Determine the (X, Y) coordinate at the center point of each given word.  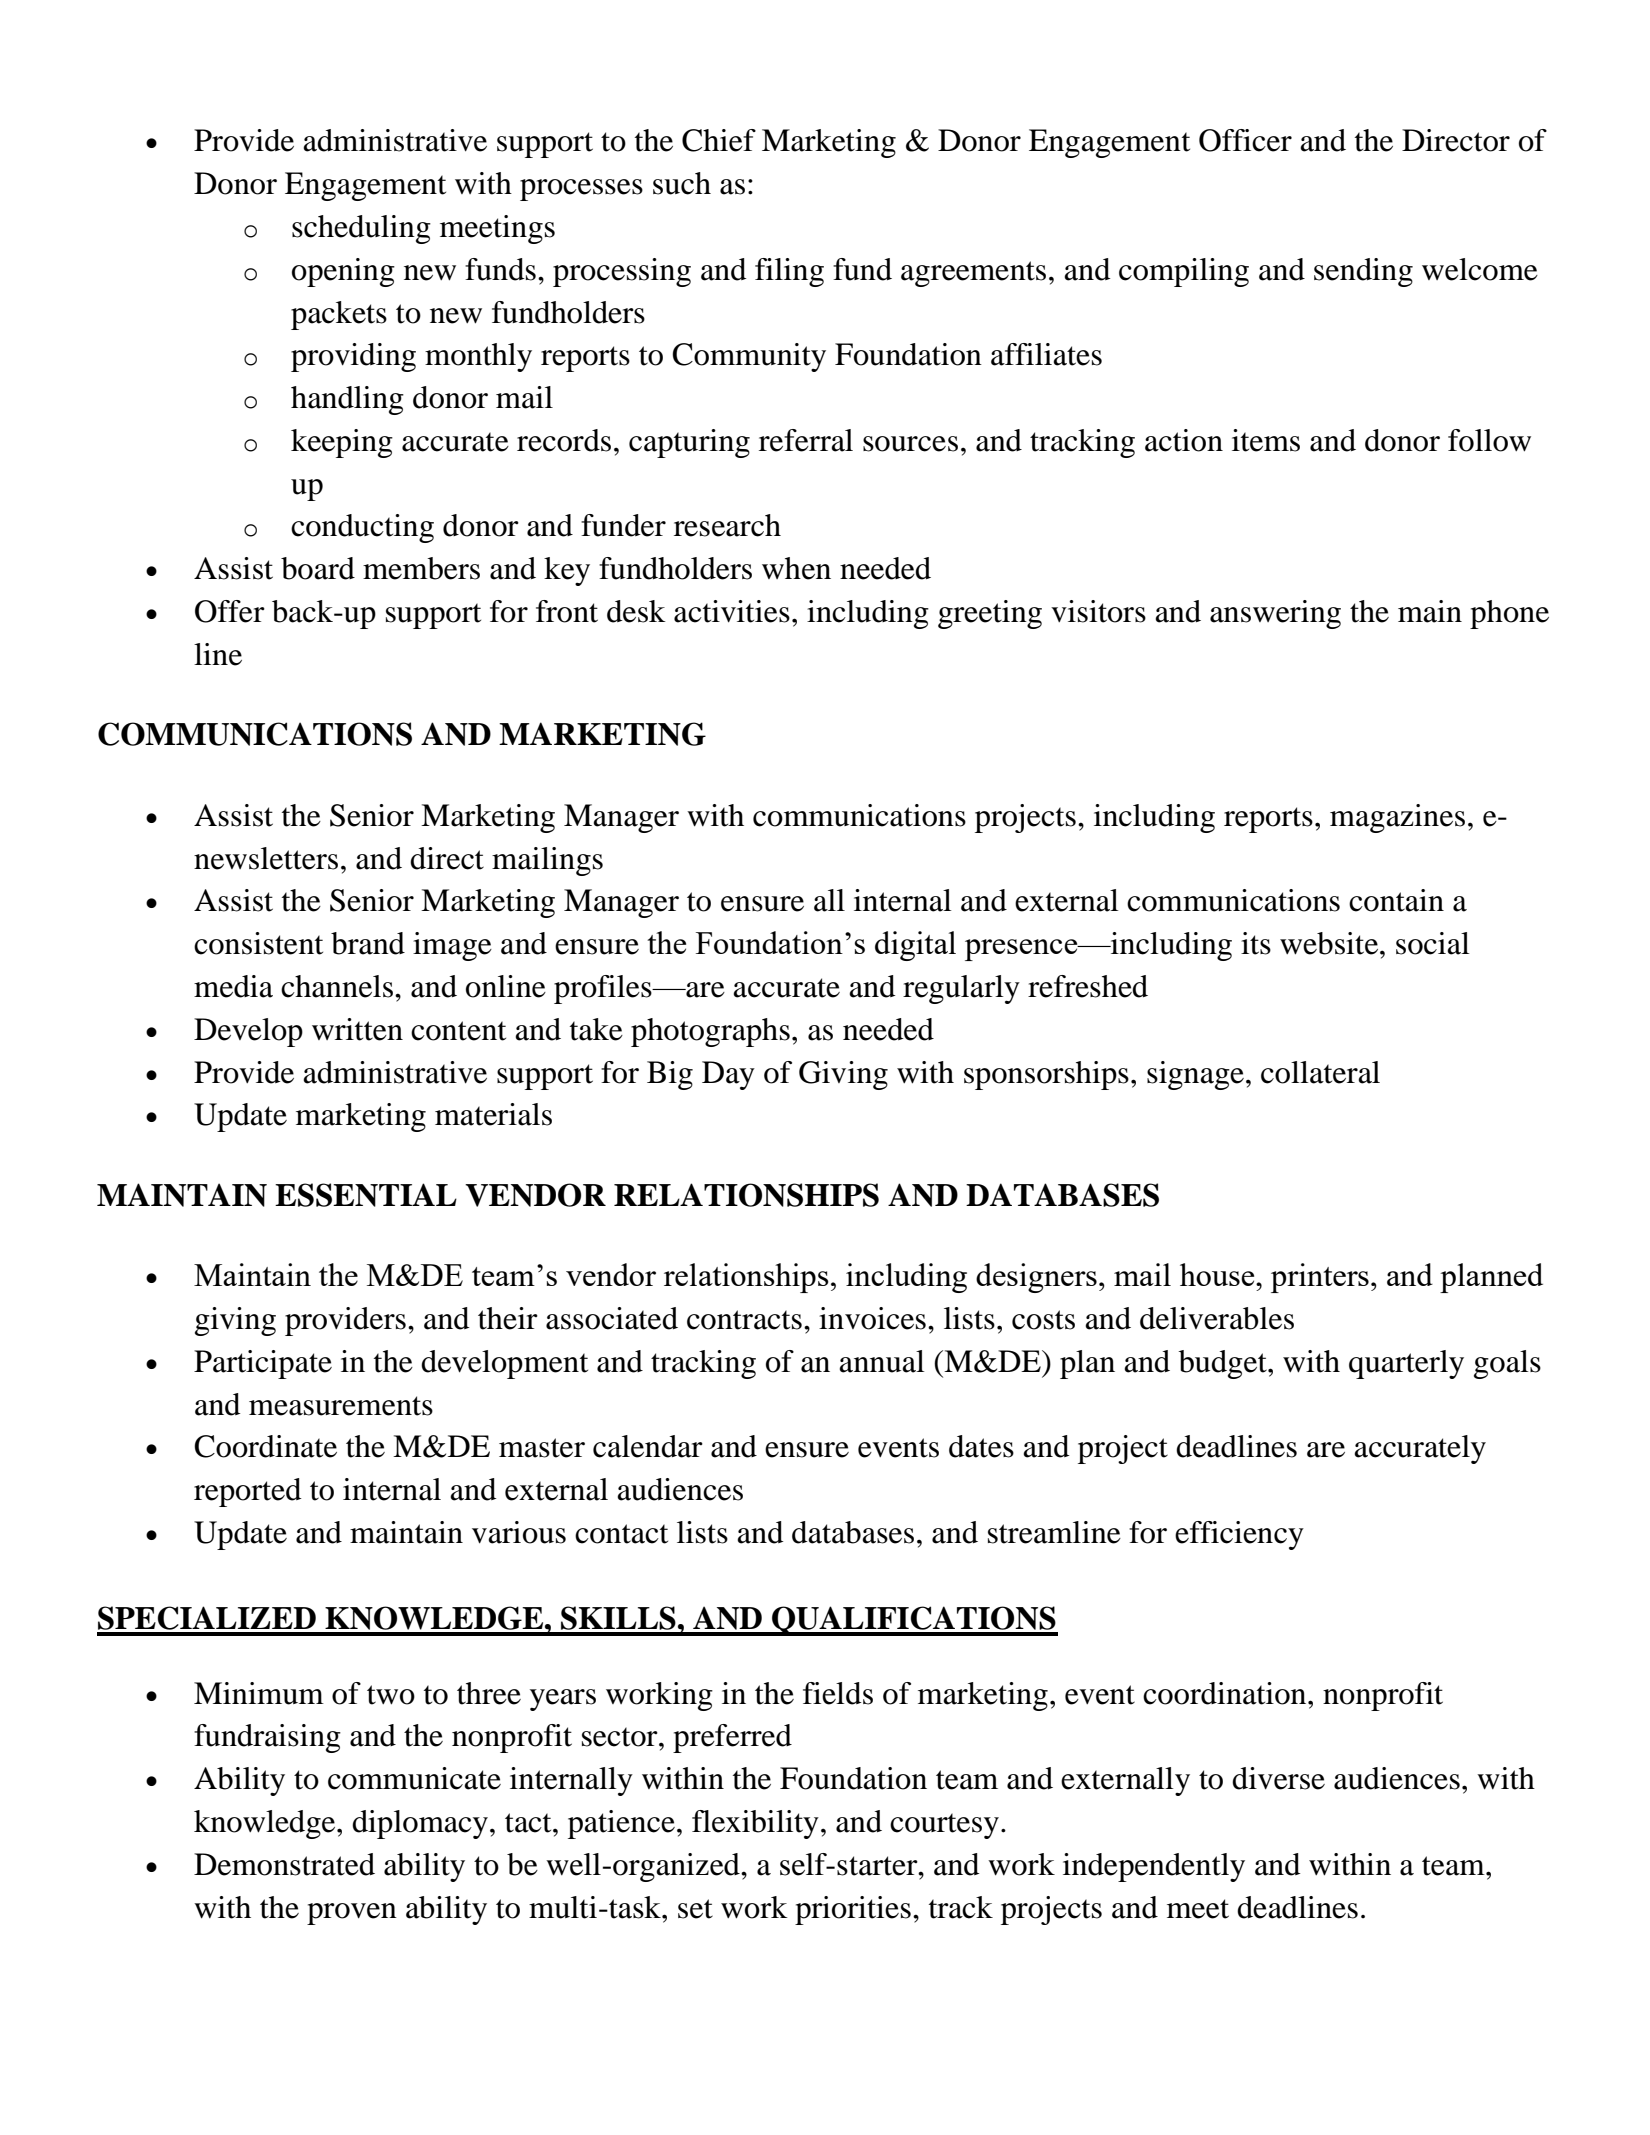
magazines (1397, 818)
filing (789, 272)
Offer (230, 611)
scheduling (361, 229)
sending (1363, 272)
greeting (990, 614)
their (508, 1318)
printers (1320, 1278)
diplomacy (420, 1824)
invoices (872, 1318)
